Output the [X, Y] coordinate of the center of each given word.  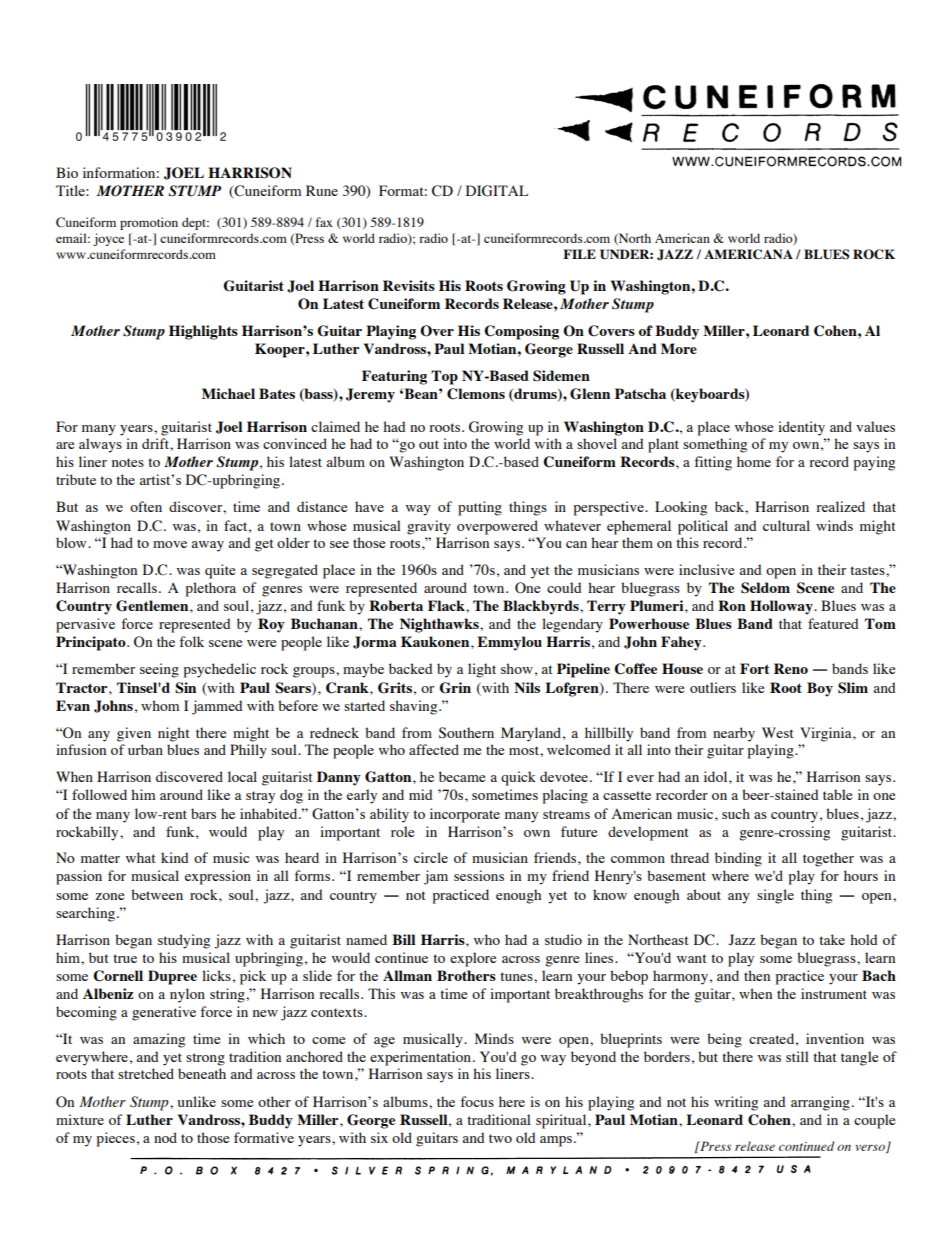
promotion [149, 223]
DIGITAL [497, 191]
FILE [579, 254]
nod [165, 1137]
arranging [820, 1103]
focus [477, 1101]
